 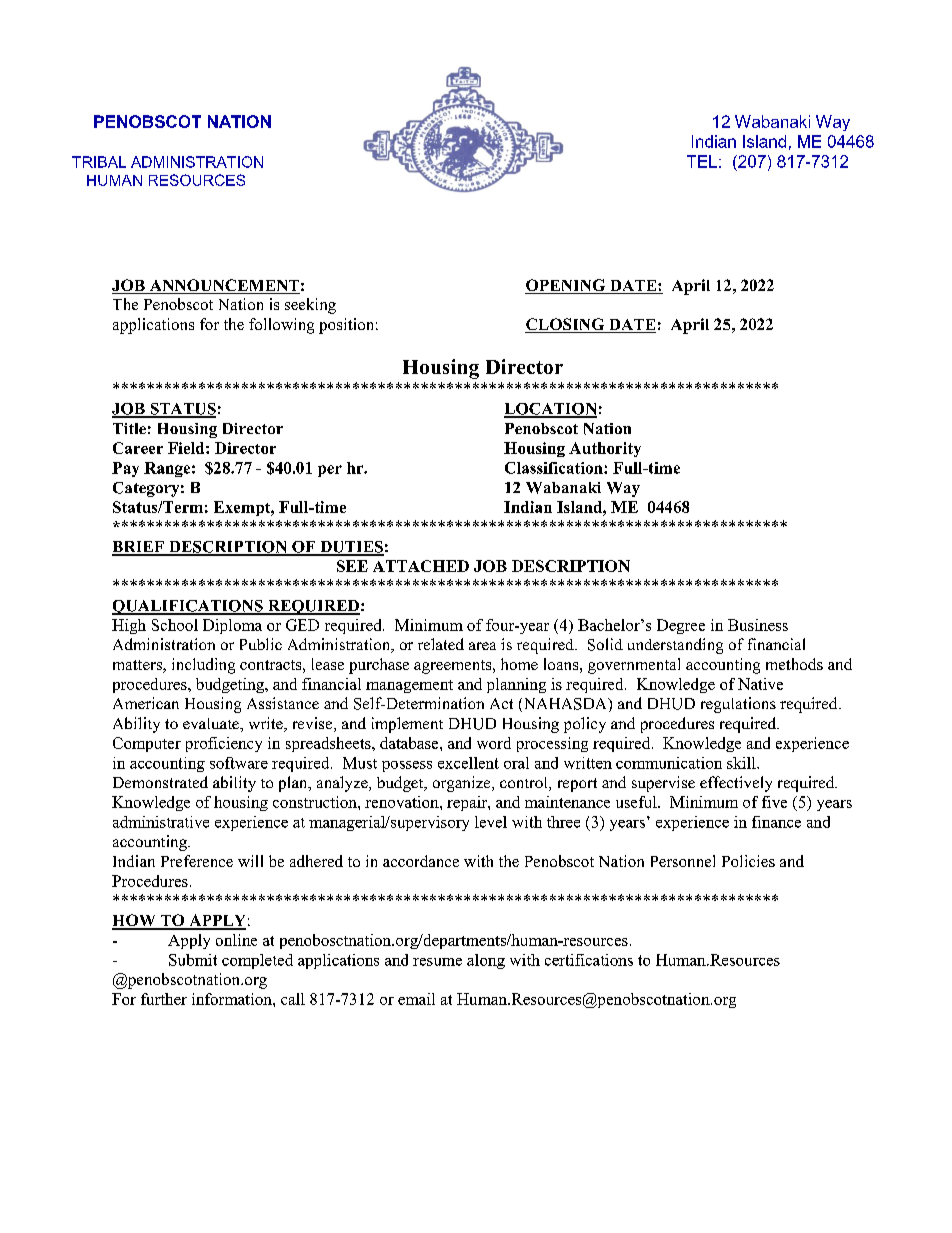 What do you see at coordinates (421, 566) in the image?
I see `ATTACHED` at bounding box center [421, 566].
